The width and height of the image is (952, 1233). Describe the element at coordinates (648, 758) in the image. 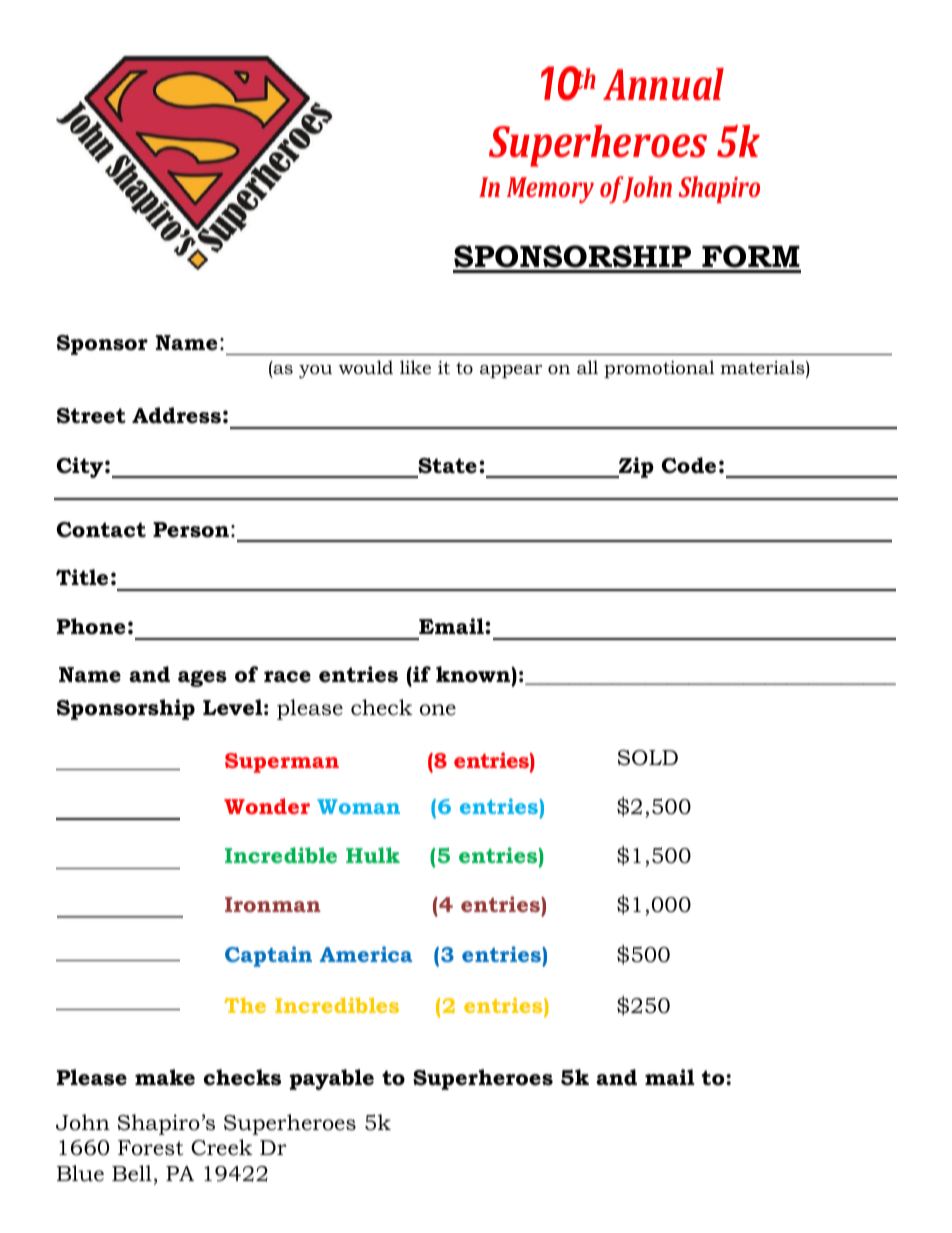

I see `SOLD` at that location.
